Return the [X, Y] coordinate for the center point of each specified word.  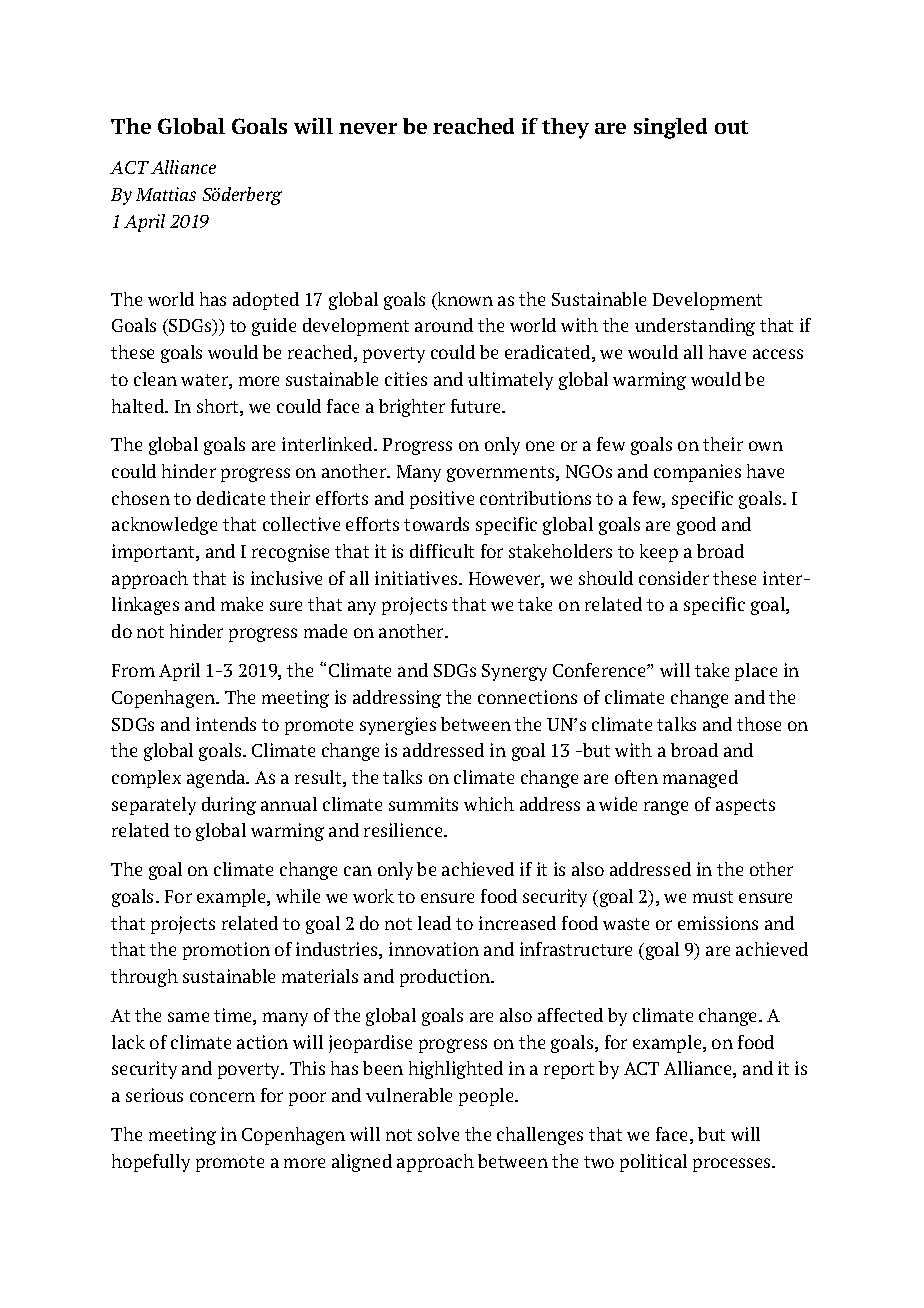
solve [438, 1134]
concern [222, 1097]
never [368, 128]
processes [733, 1165]
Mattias [166, 194]
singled [670, 128]
